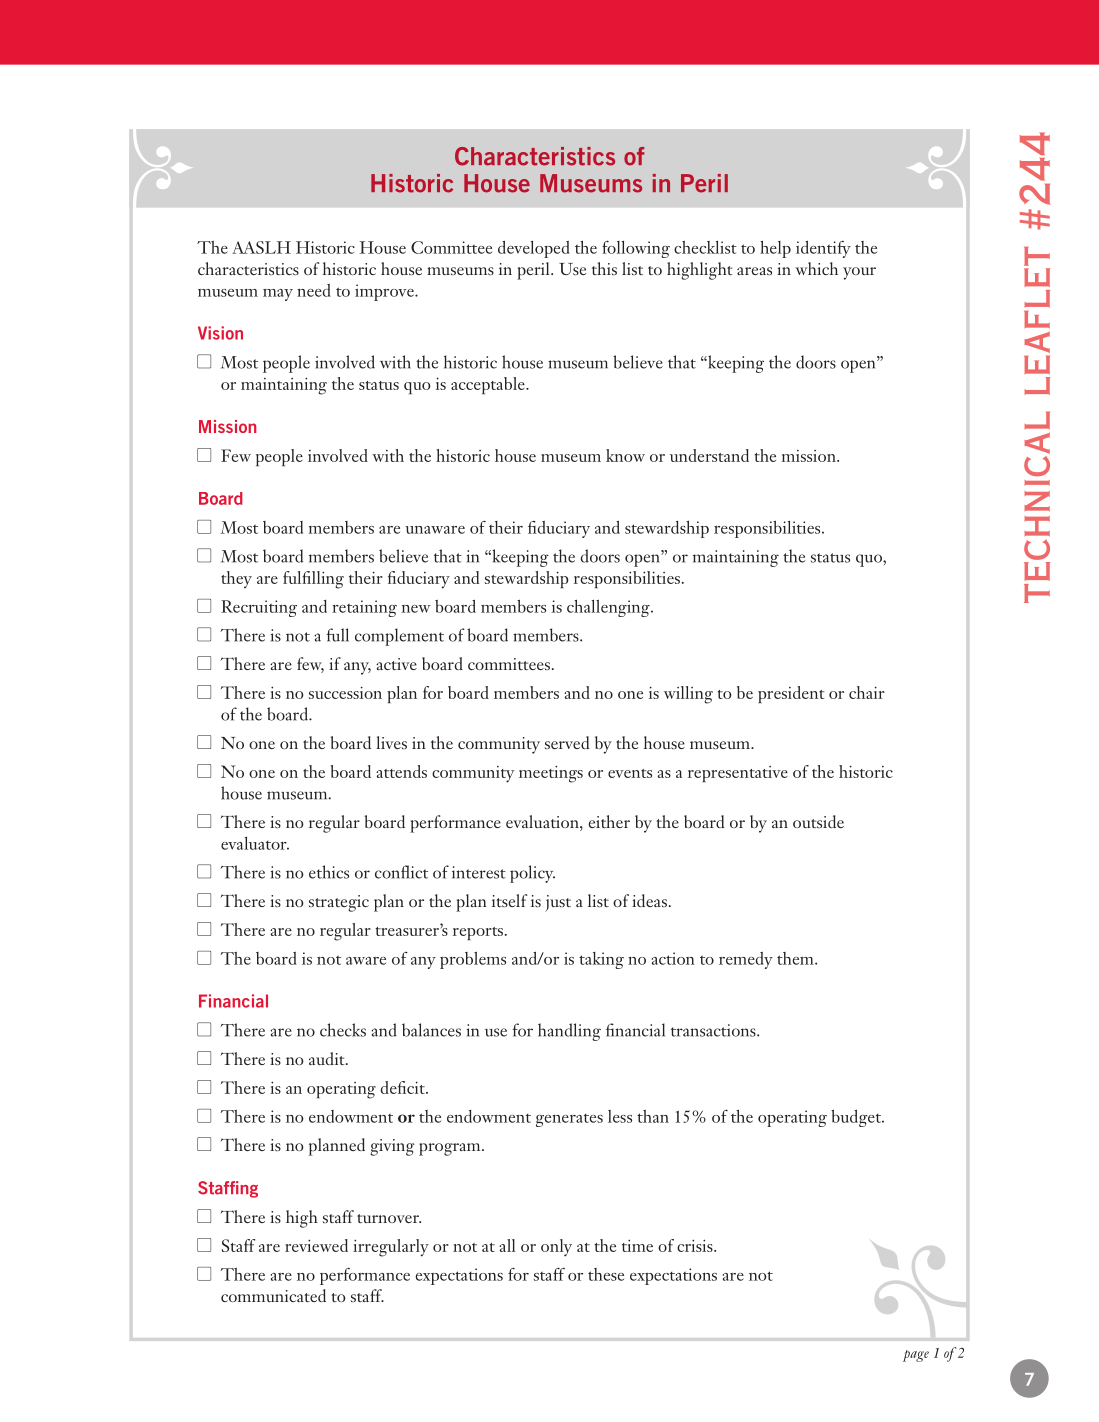 This screenshot has width=1099, height=1422. Describe the element at coordinates (857, 1118) in the screenshot. I see `budget` at that location.
